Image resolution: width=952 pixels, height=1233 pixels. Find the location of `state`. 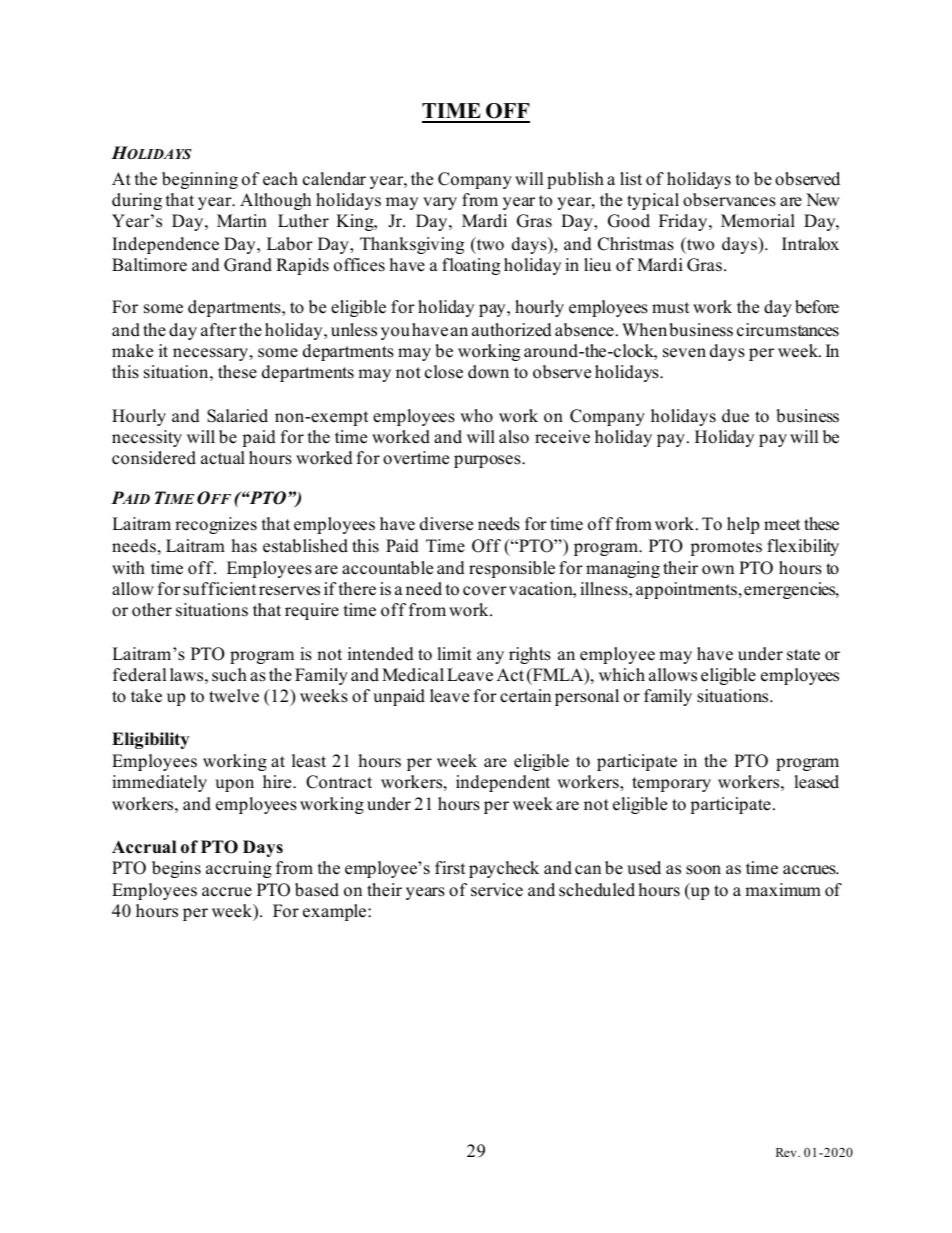

state is located at coordinates (803, 655).
